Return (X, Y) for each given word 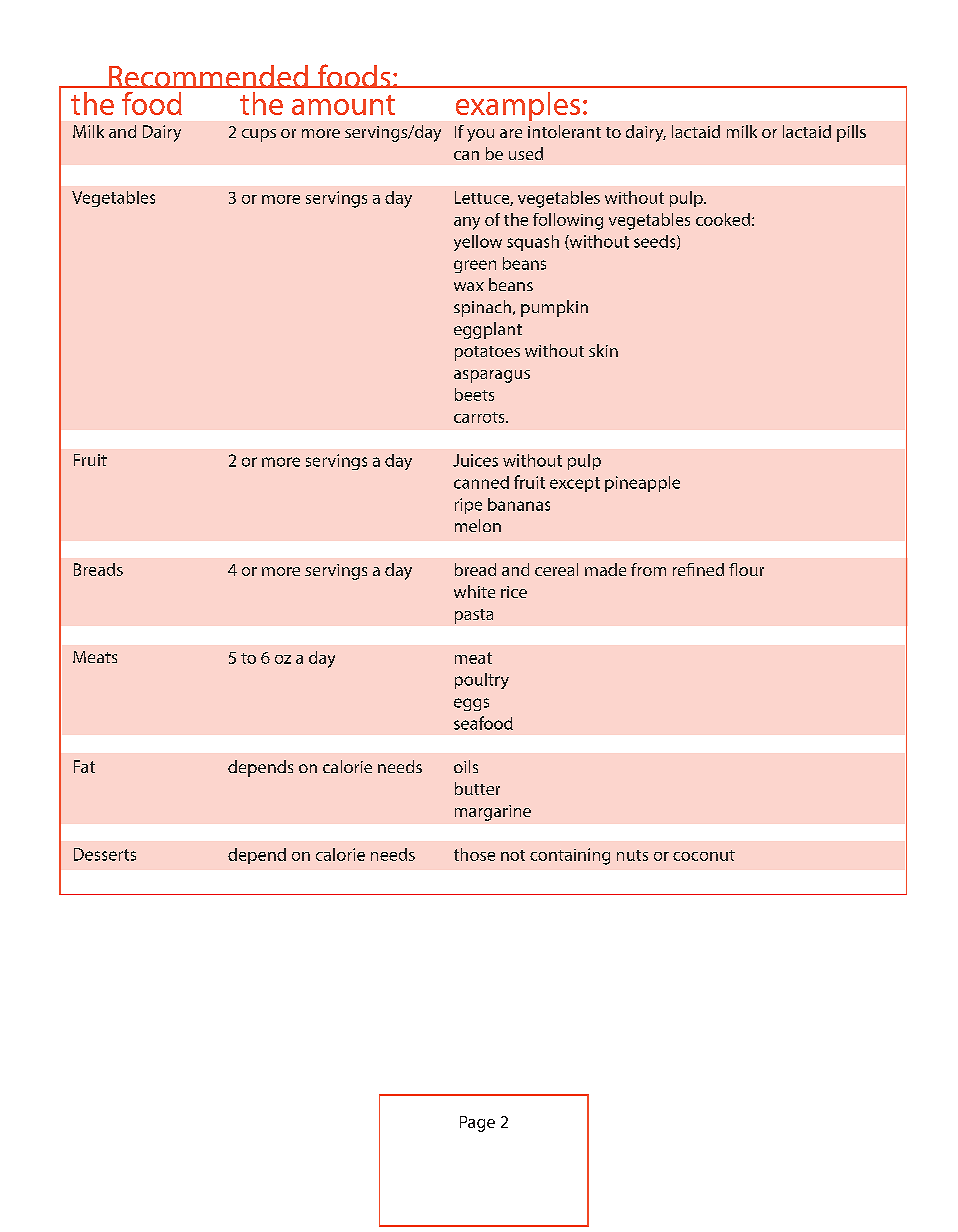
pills (851, 133)
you (480, 135)
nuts (632, 855)
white (474, 591)
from (648, 569)
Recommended (208, 76)
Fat (84, 766)
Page (477, 1124)
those (474, 854)
